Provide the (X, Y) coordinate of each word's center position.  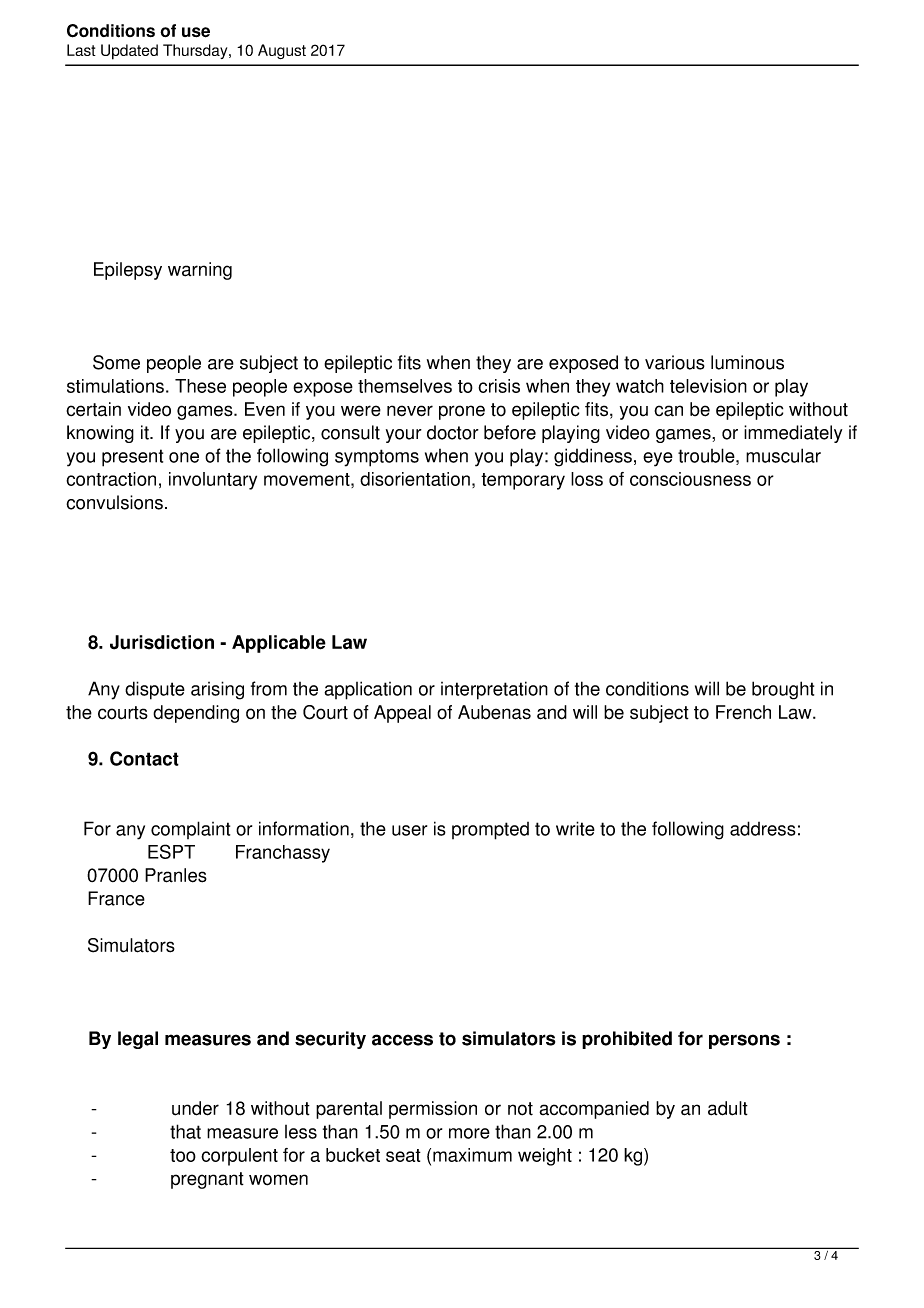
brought (783, 690)
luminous (747, 362)
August (282, 51)
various (675, 362)
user (409, 830)
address (763, 828)
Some (116, 362)
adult (728, 1108)
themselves (405, 386)
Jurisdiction (162, 642)
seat (403, 1155)
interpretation (494, 690)
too (183, 1155)
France (116, 898)
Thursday (196, 51)
